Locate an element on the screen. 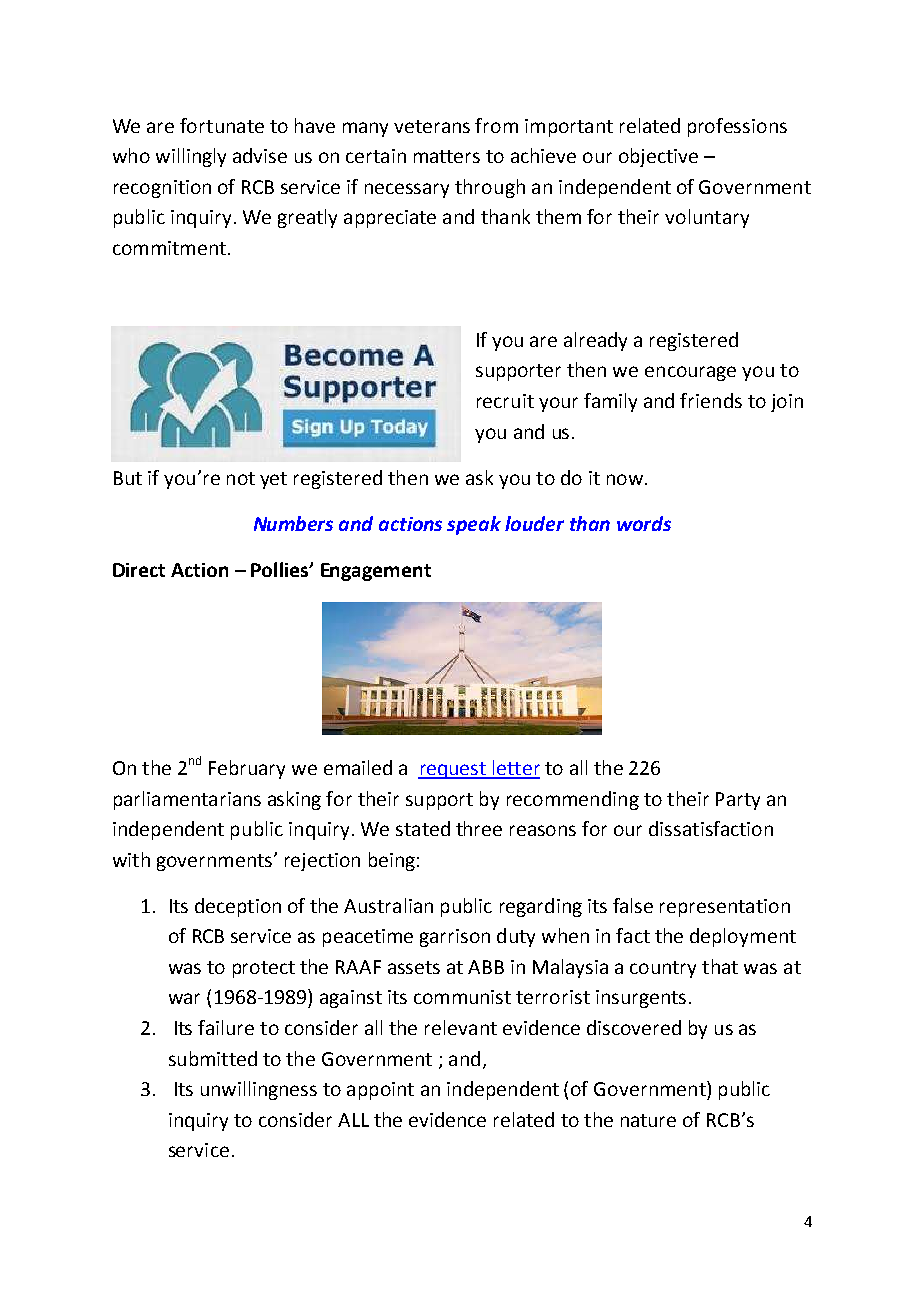 The height and width of the screenshot is (1308, 924). deception is located at coordinates (238, 907).
